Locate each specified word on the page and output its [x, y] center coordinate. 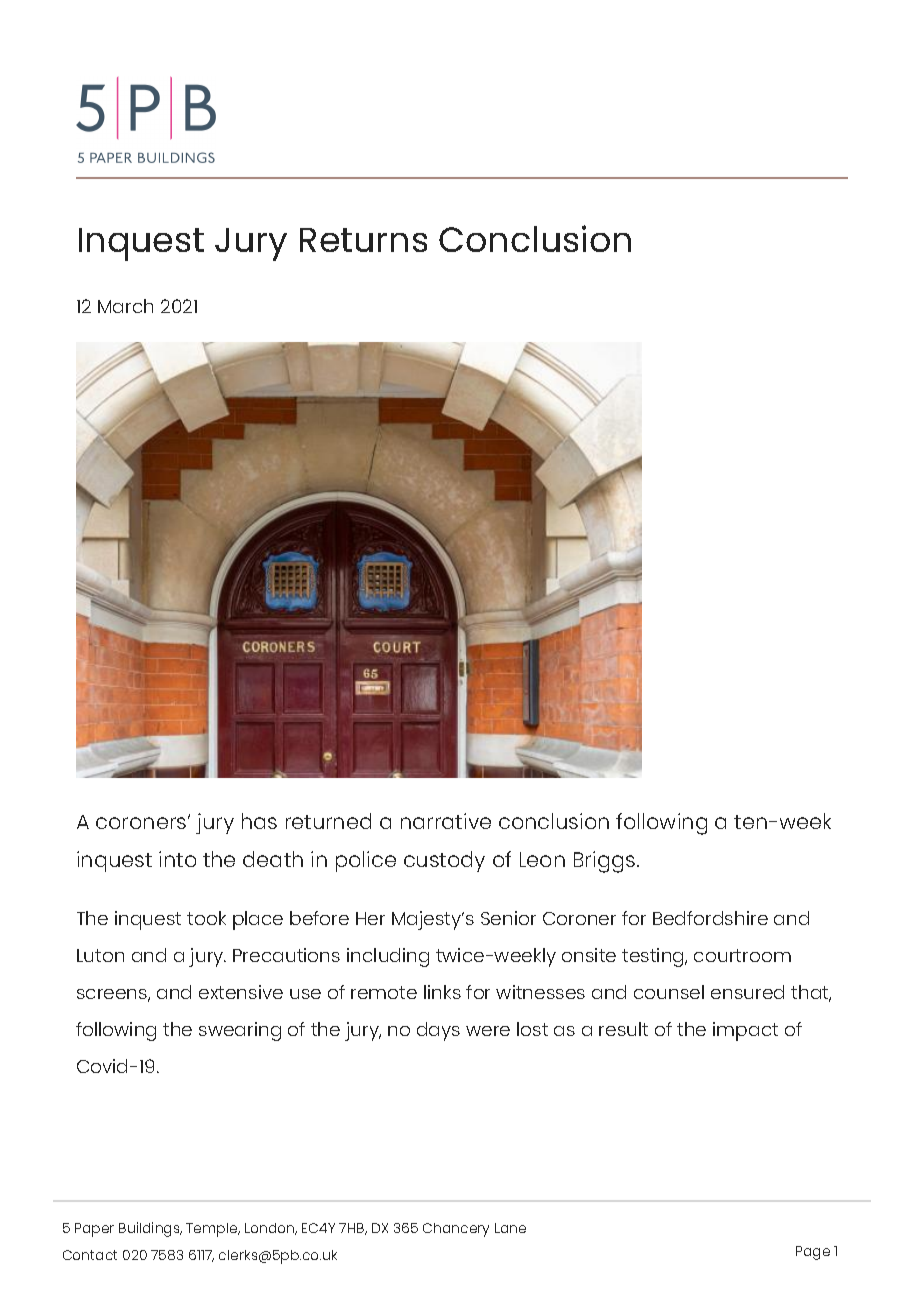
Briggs [606, 862]
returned [328, 821]
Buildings [150, 1229]
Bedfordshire [710, 918]
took [206, 918]
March [125, 306]
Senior [508, 918]
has [259, 821]
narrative [446, 821]
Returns [363, 240]
